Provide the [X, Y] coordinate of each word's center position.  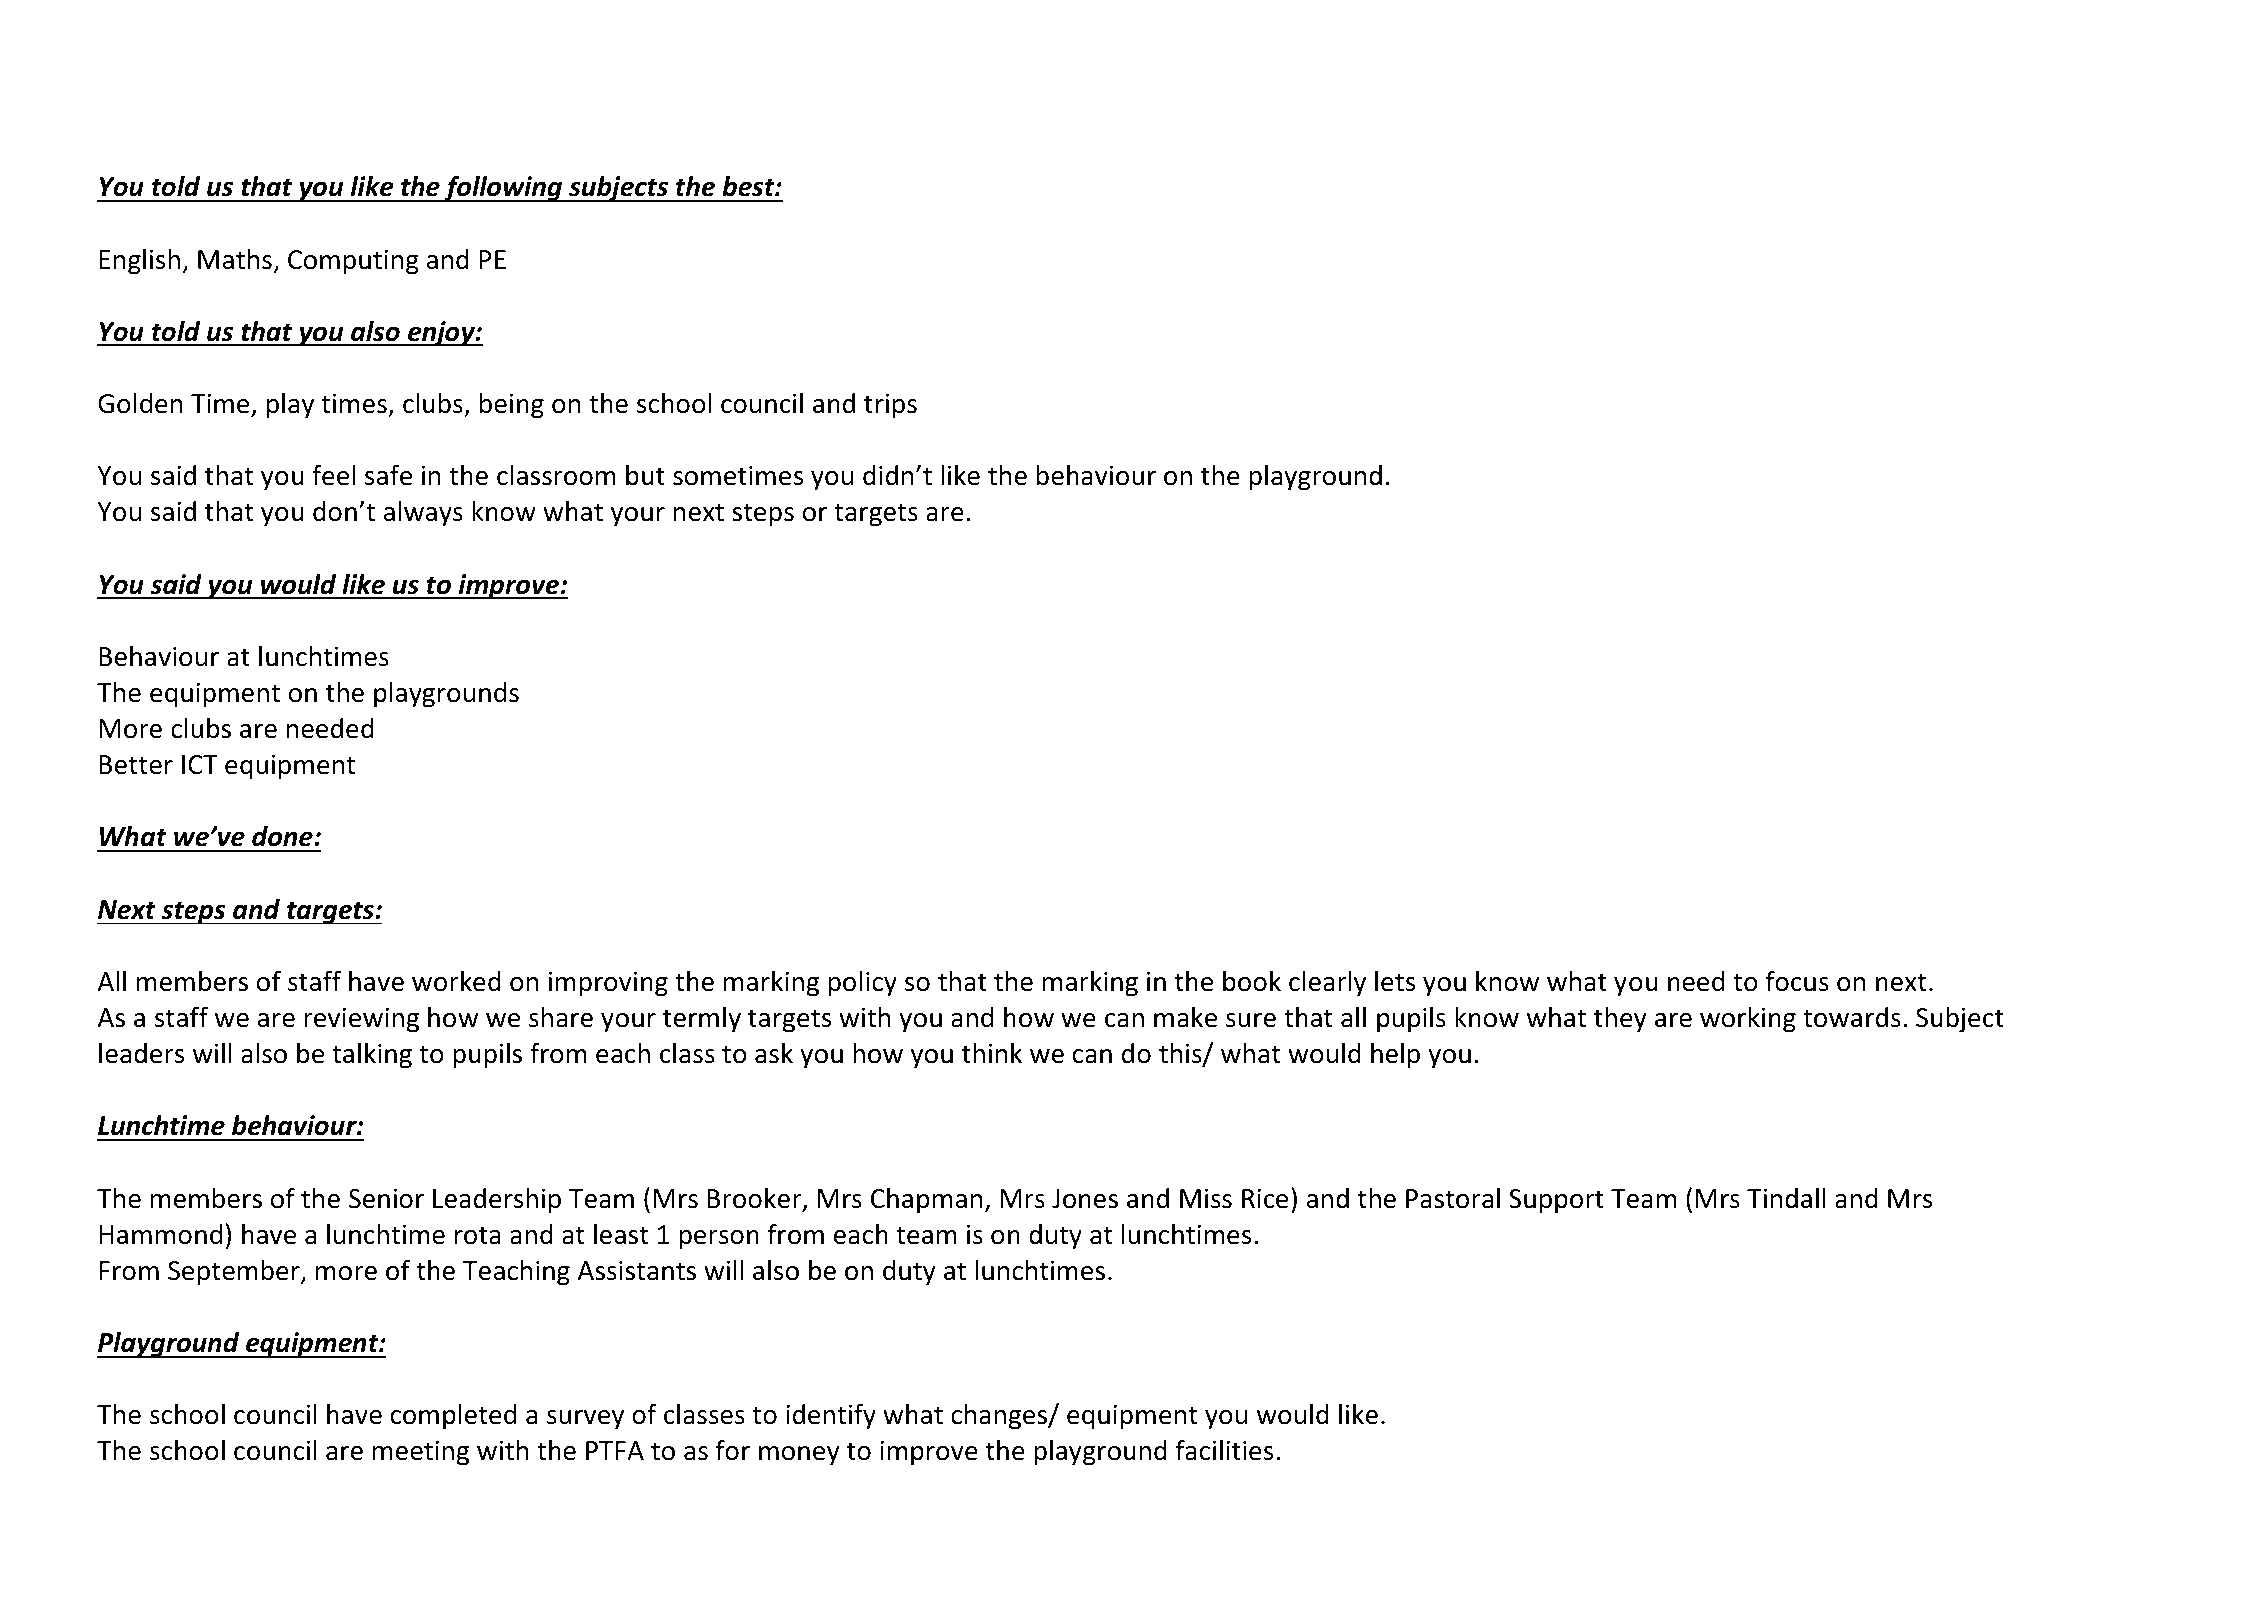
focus [1797, 981]
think [992, 1053]
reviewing [361, 1020]
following [503, 188]
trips [890, 406]
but [645, 475]
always [423, 514]
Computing [353, 262]
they [1620, 1020]
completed [453, 1417]
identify [831, 1416]
